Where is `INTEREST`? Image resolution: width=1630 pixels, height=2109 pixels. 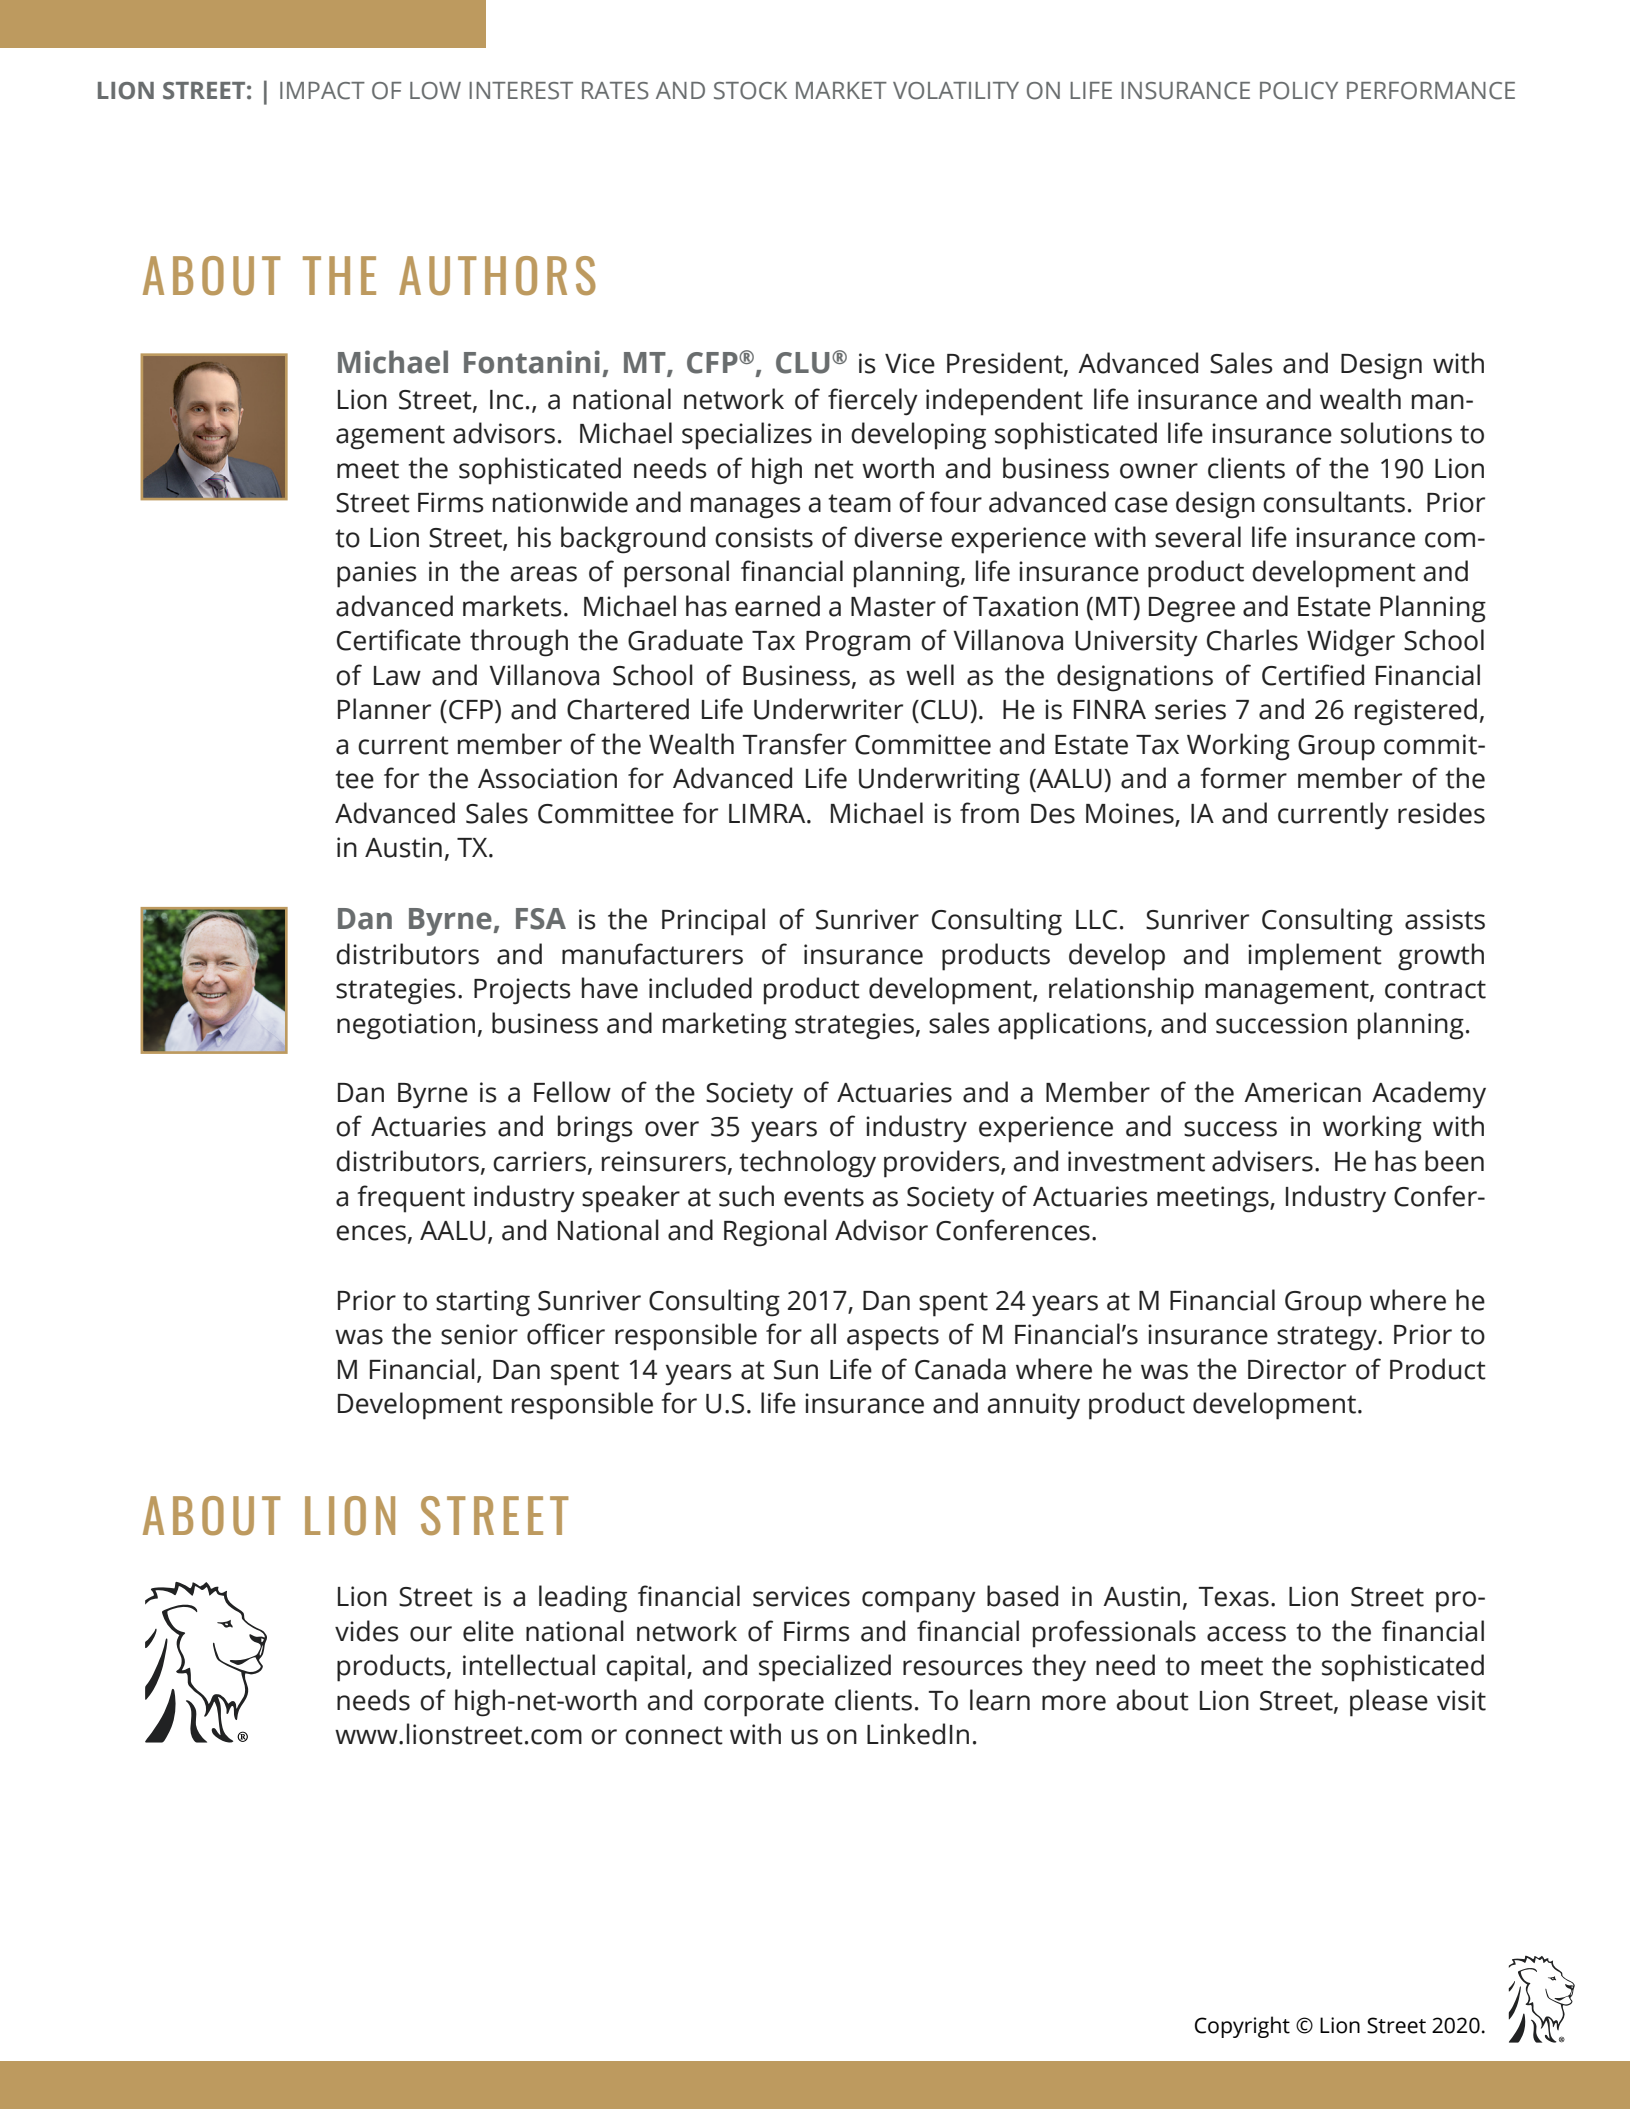 INTEREST is located at coordinates (521, 91).
